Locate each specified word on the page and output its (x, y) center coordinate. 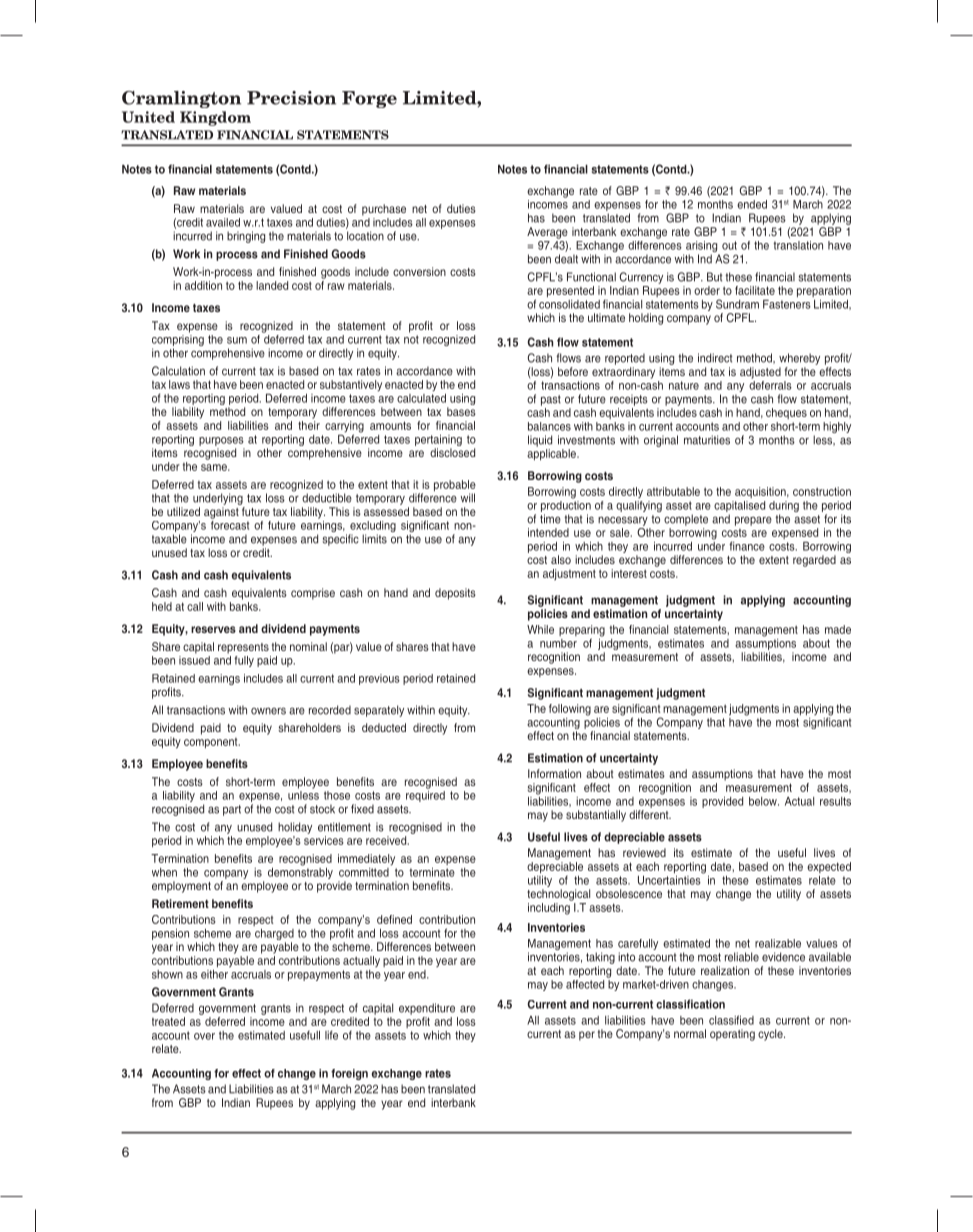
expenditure (427, 1009)
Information (554, 773)
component (212, 743)
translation (798, 244)
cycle (771, 1035)
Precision (291, 98)
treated (168, 1021)
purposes (221, 441)
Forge (369, 99)
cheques (786, 413)
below (764, 801)
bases (461, 411)
